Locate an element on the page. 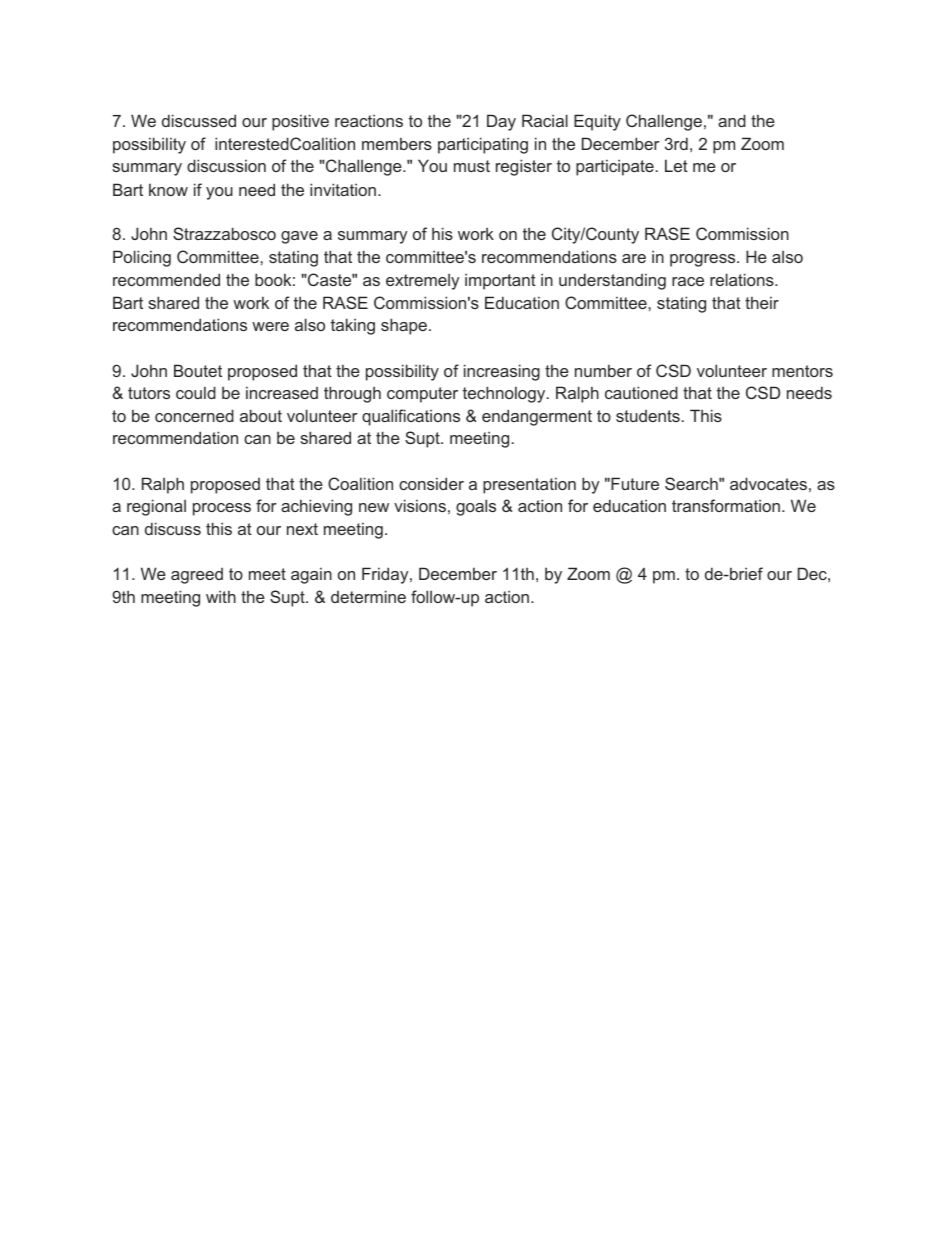 The height and width of the page is (1233, 952). participating is located at coordinates (483, 145).
